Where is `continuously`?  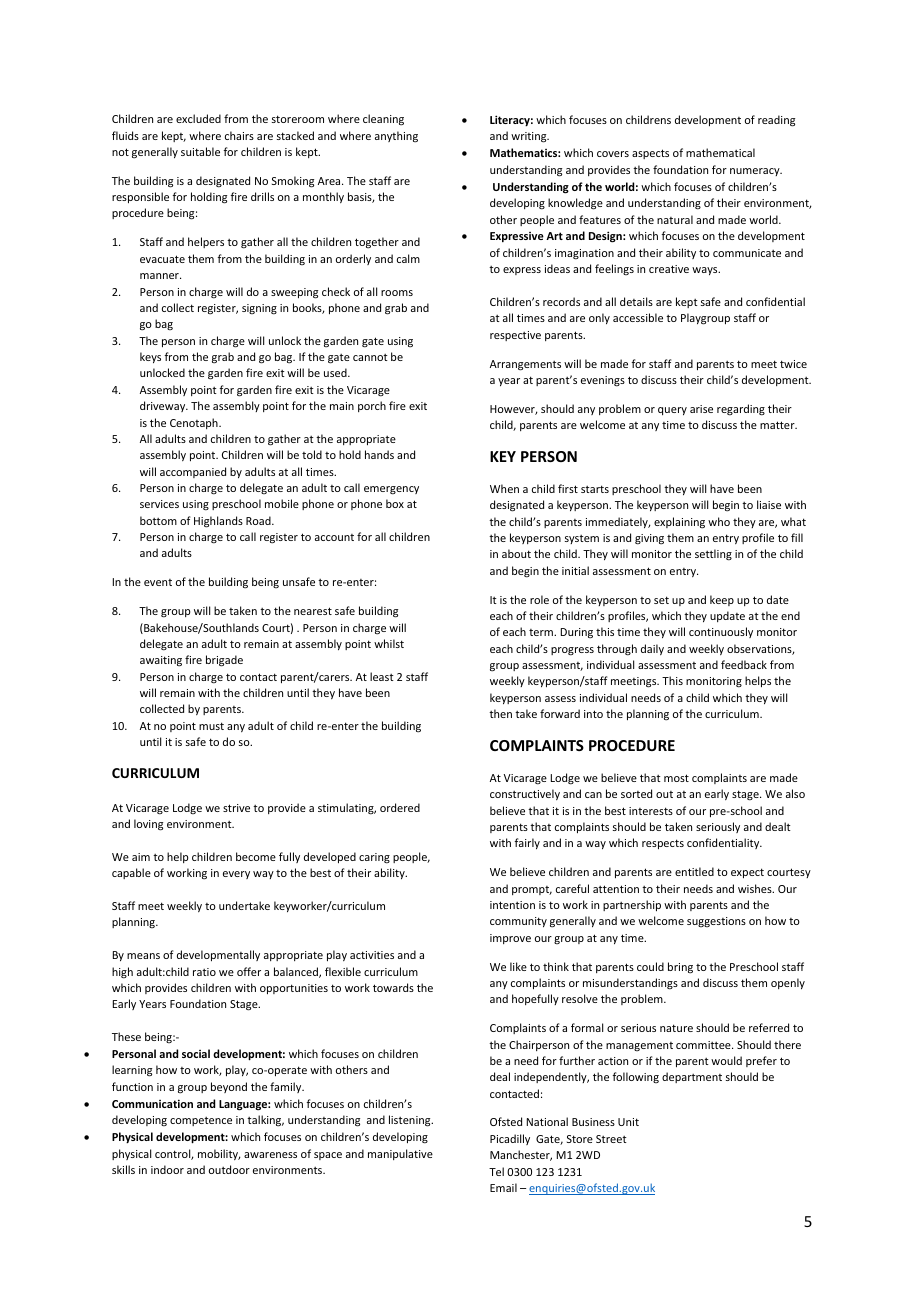
continuously is located at coordinates (721, 632).
